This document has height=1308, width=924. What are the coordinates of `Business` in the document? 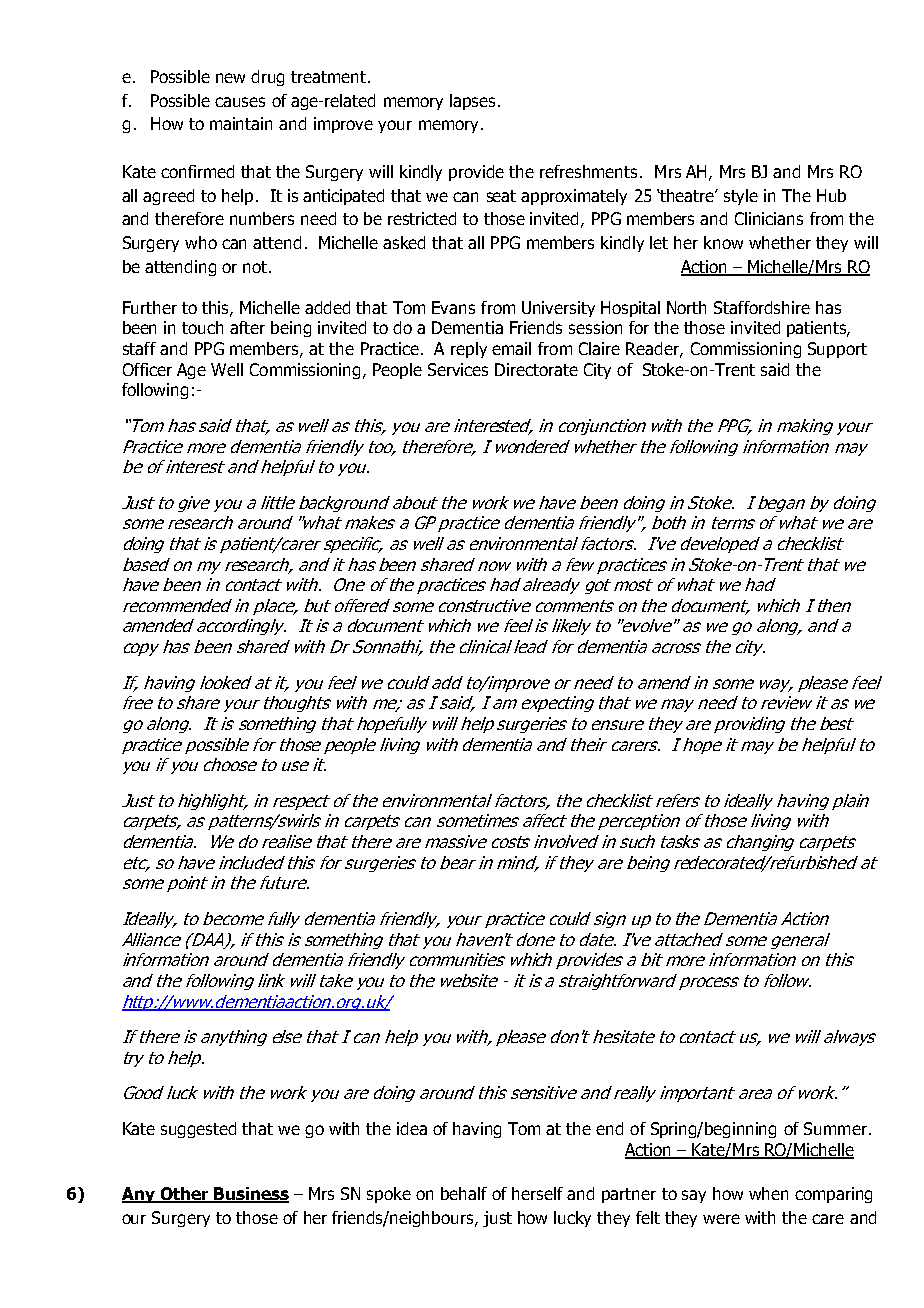 It's located at (250, 1195).
